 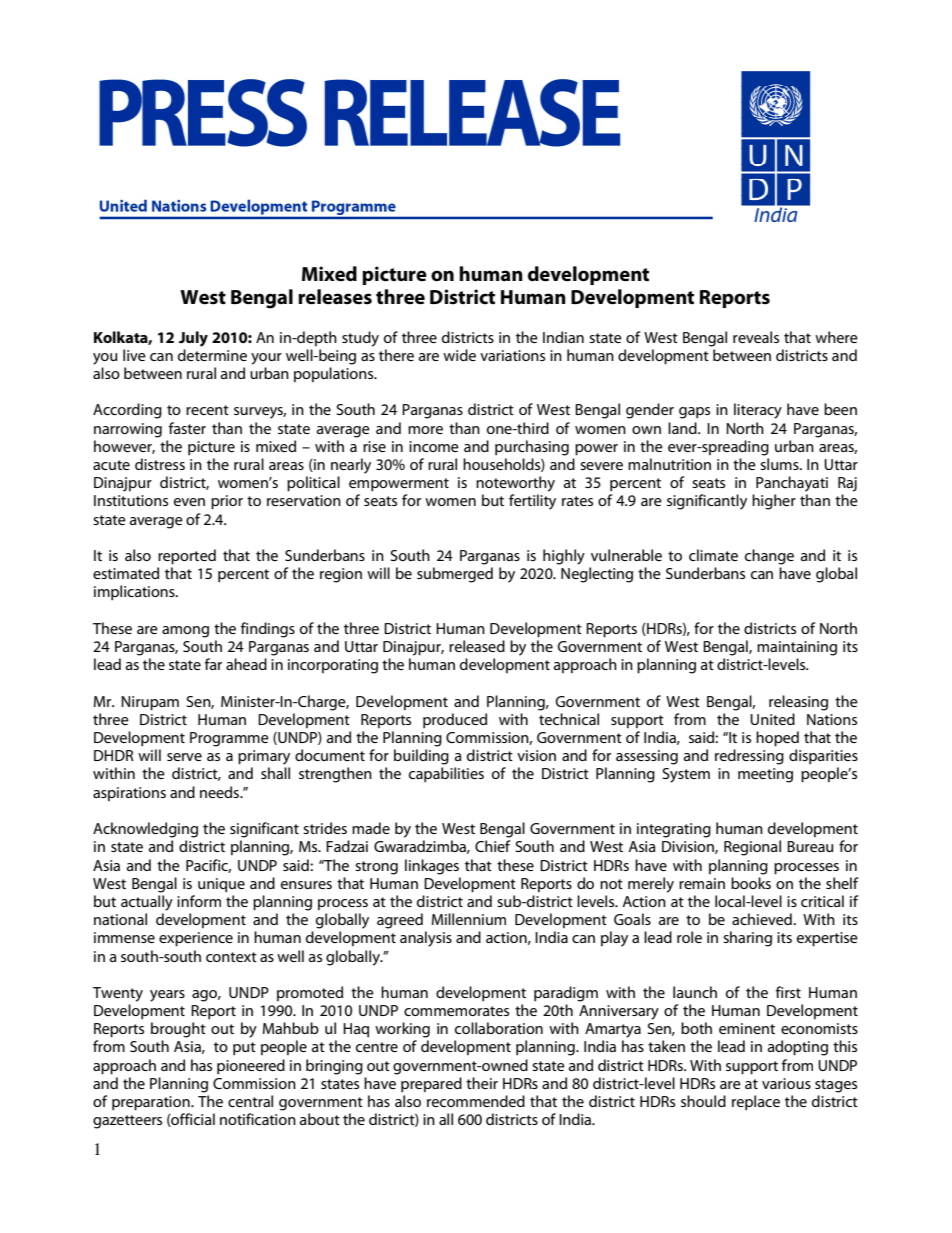 I want to click on Programme, so click(x=229, y=739).
